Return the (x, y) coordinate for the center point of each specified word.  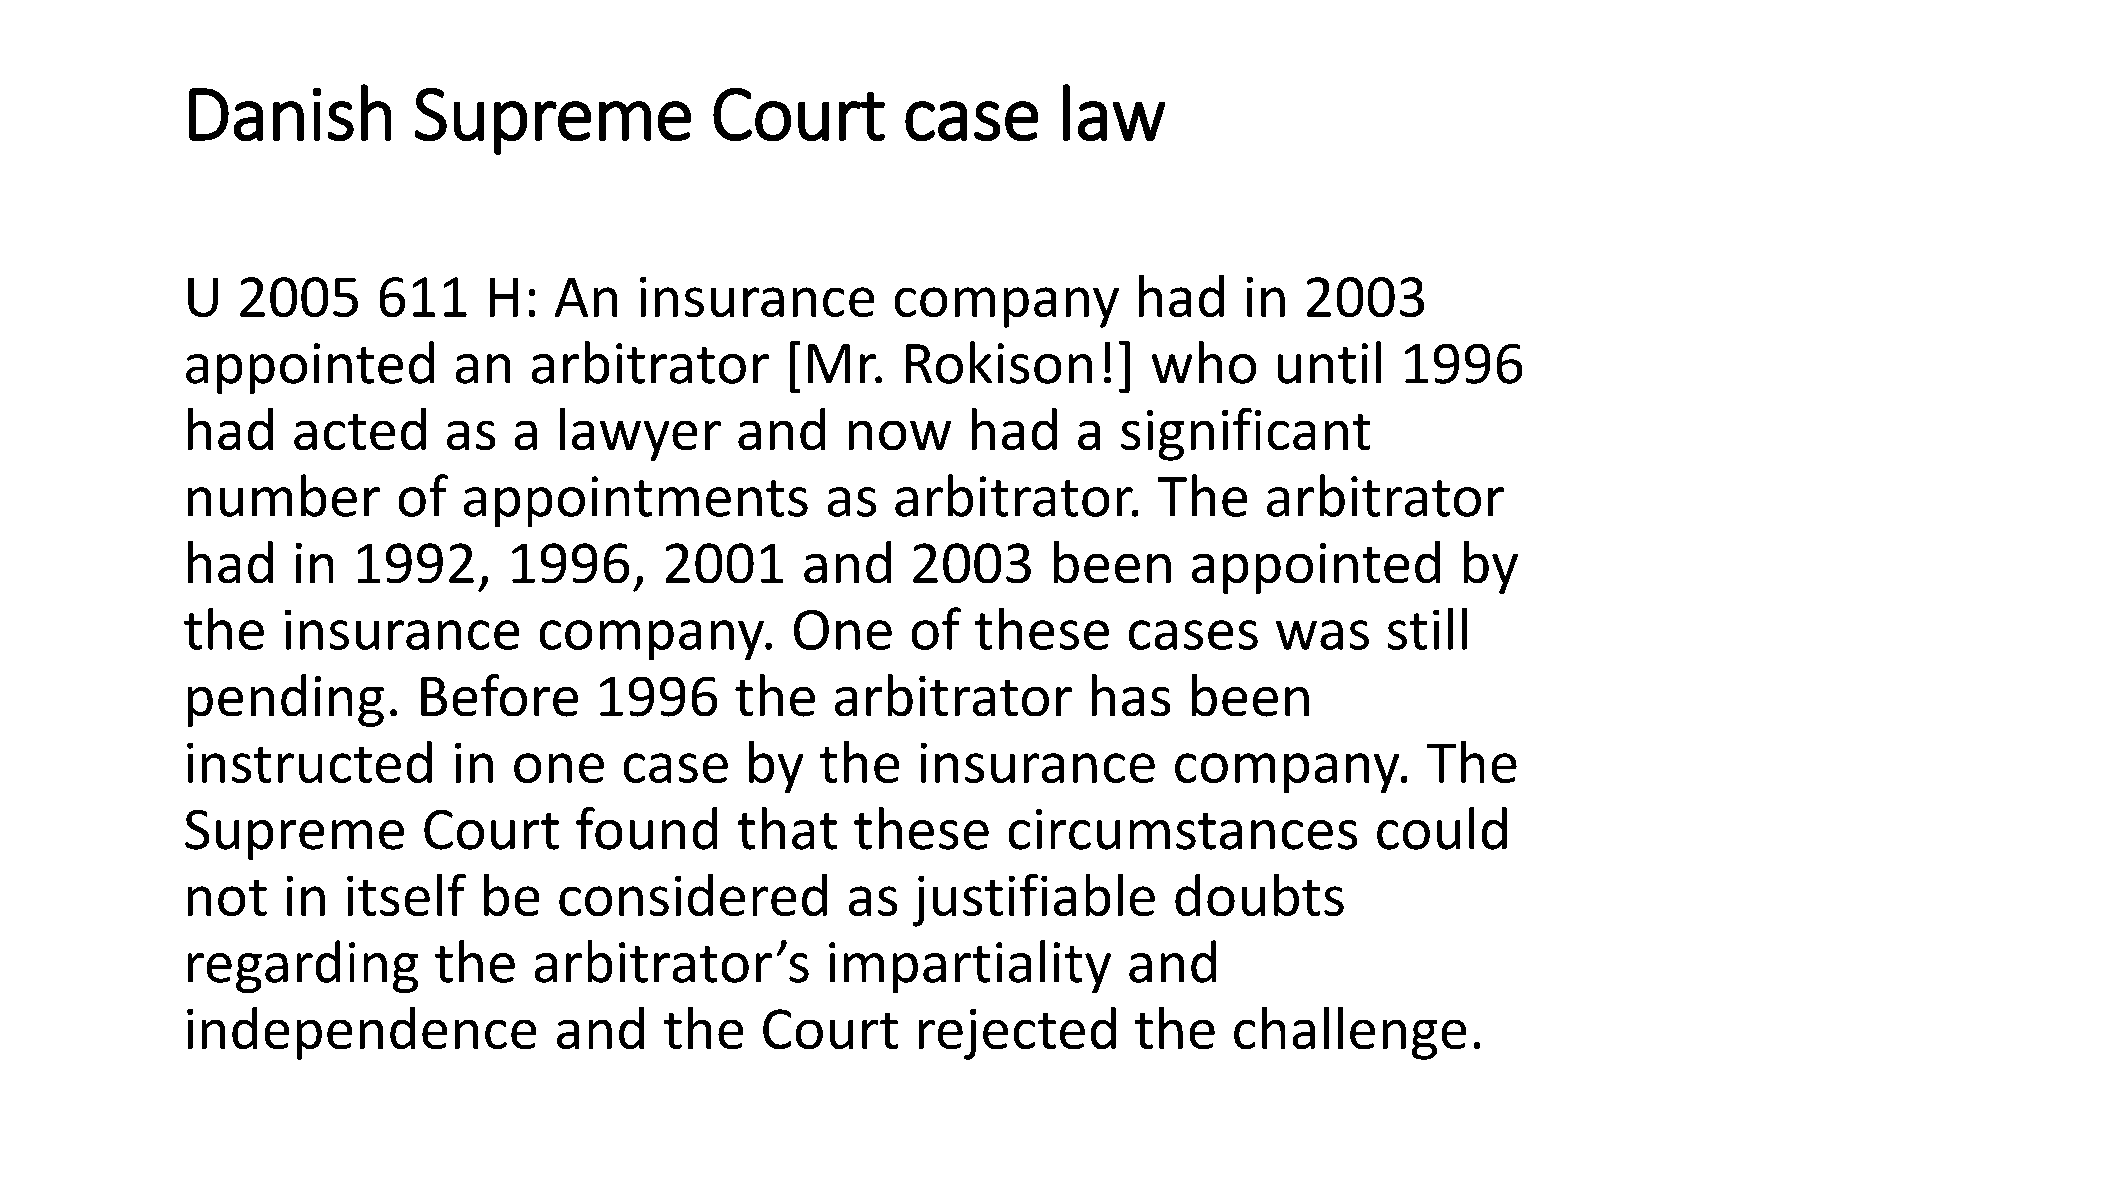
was (1322, 635)
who (1203, 362)
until (1329, 362)
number (284, 495)
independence (362, 1033)
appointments (636, 502)
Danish (290, 113)
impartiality (970, 966)
